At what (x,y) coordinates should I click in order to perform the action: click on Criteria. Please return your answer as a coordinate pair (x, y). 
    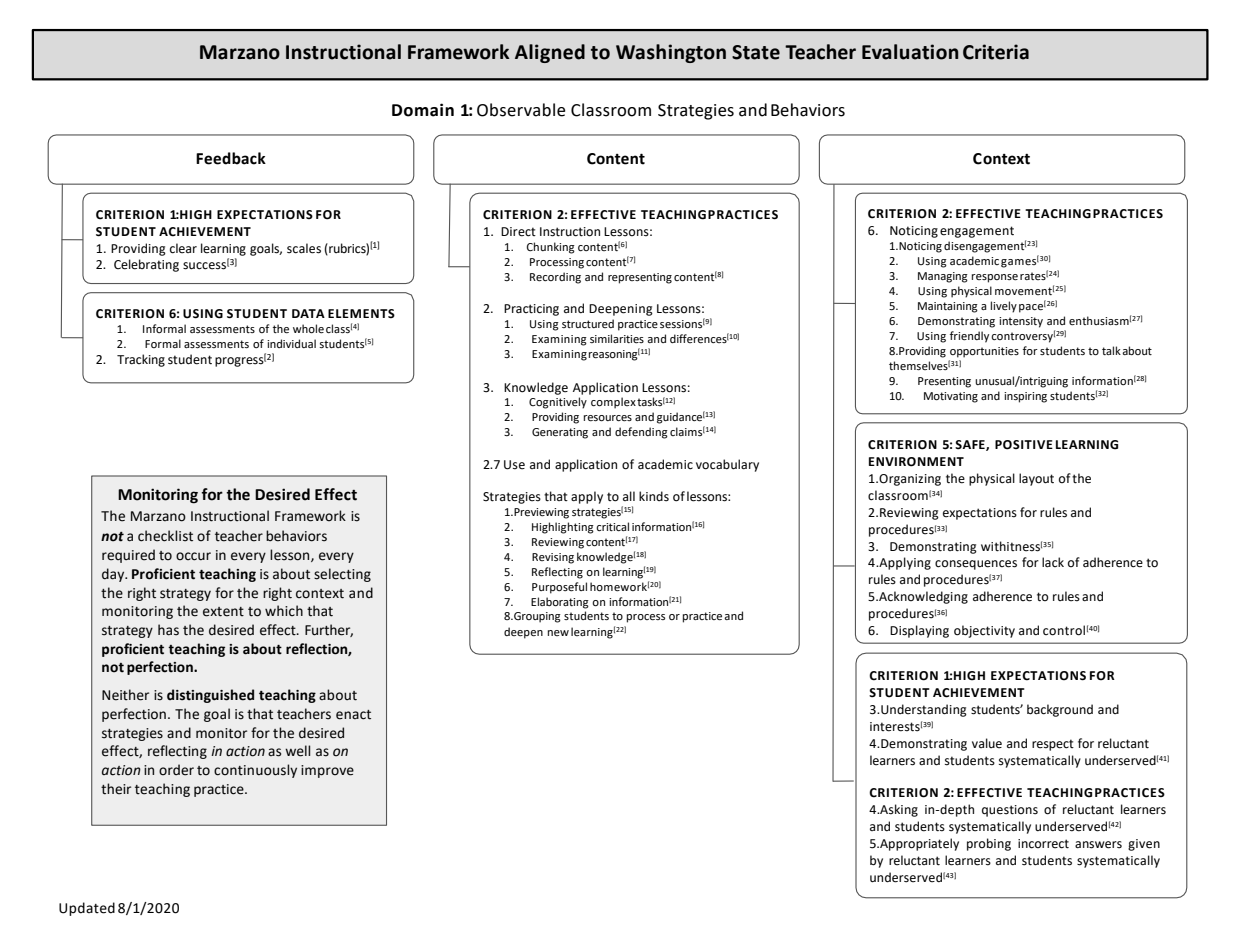
    Looking at the image, I should click on (996, 52).
